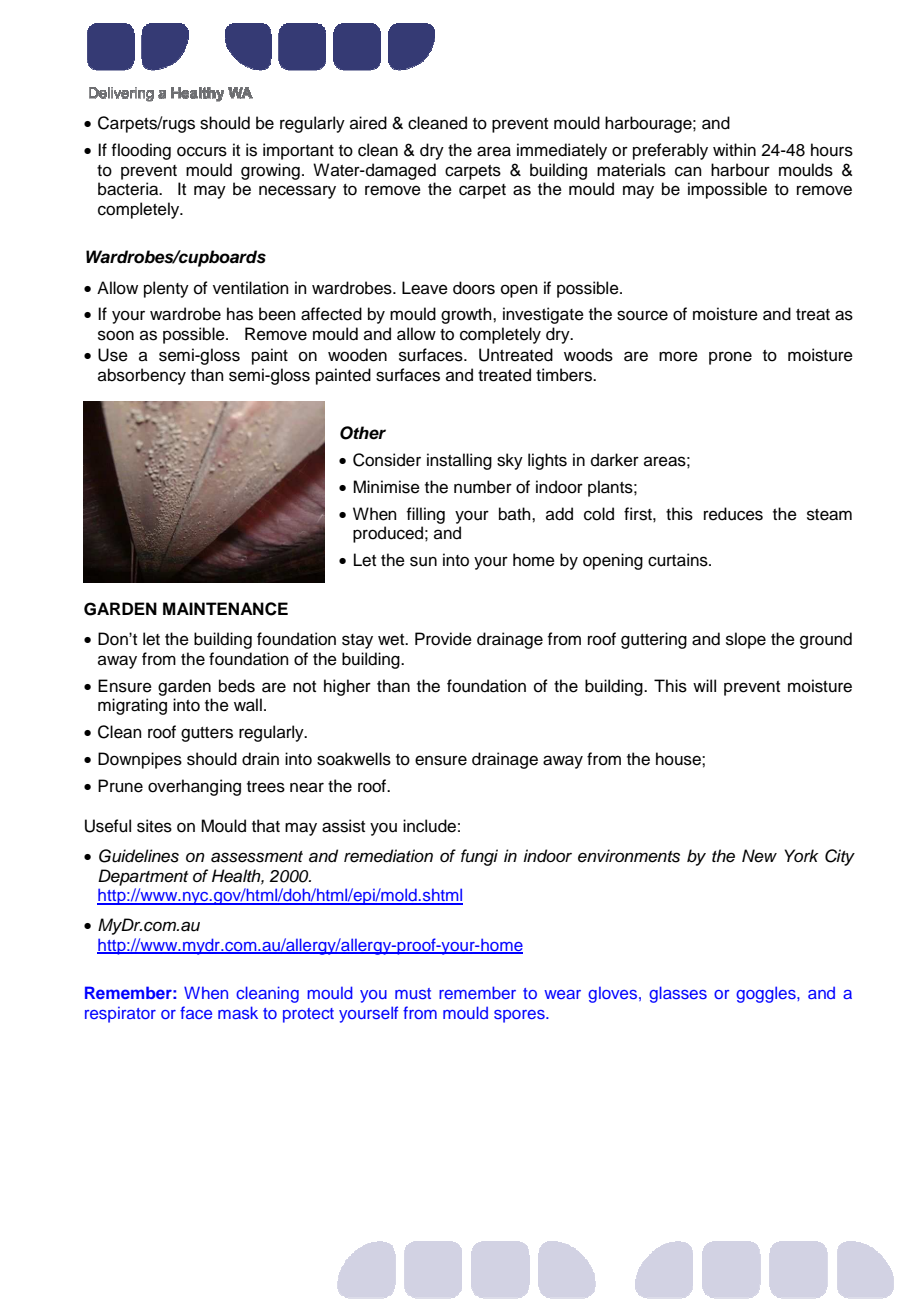 This image has width=924, height=1308. Describe the element at coordinates (562, 151) in the image. I see `immediately` at that location.
